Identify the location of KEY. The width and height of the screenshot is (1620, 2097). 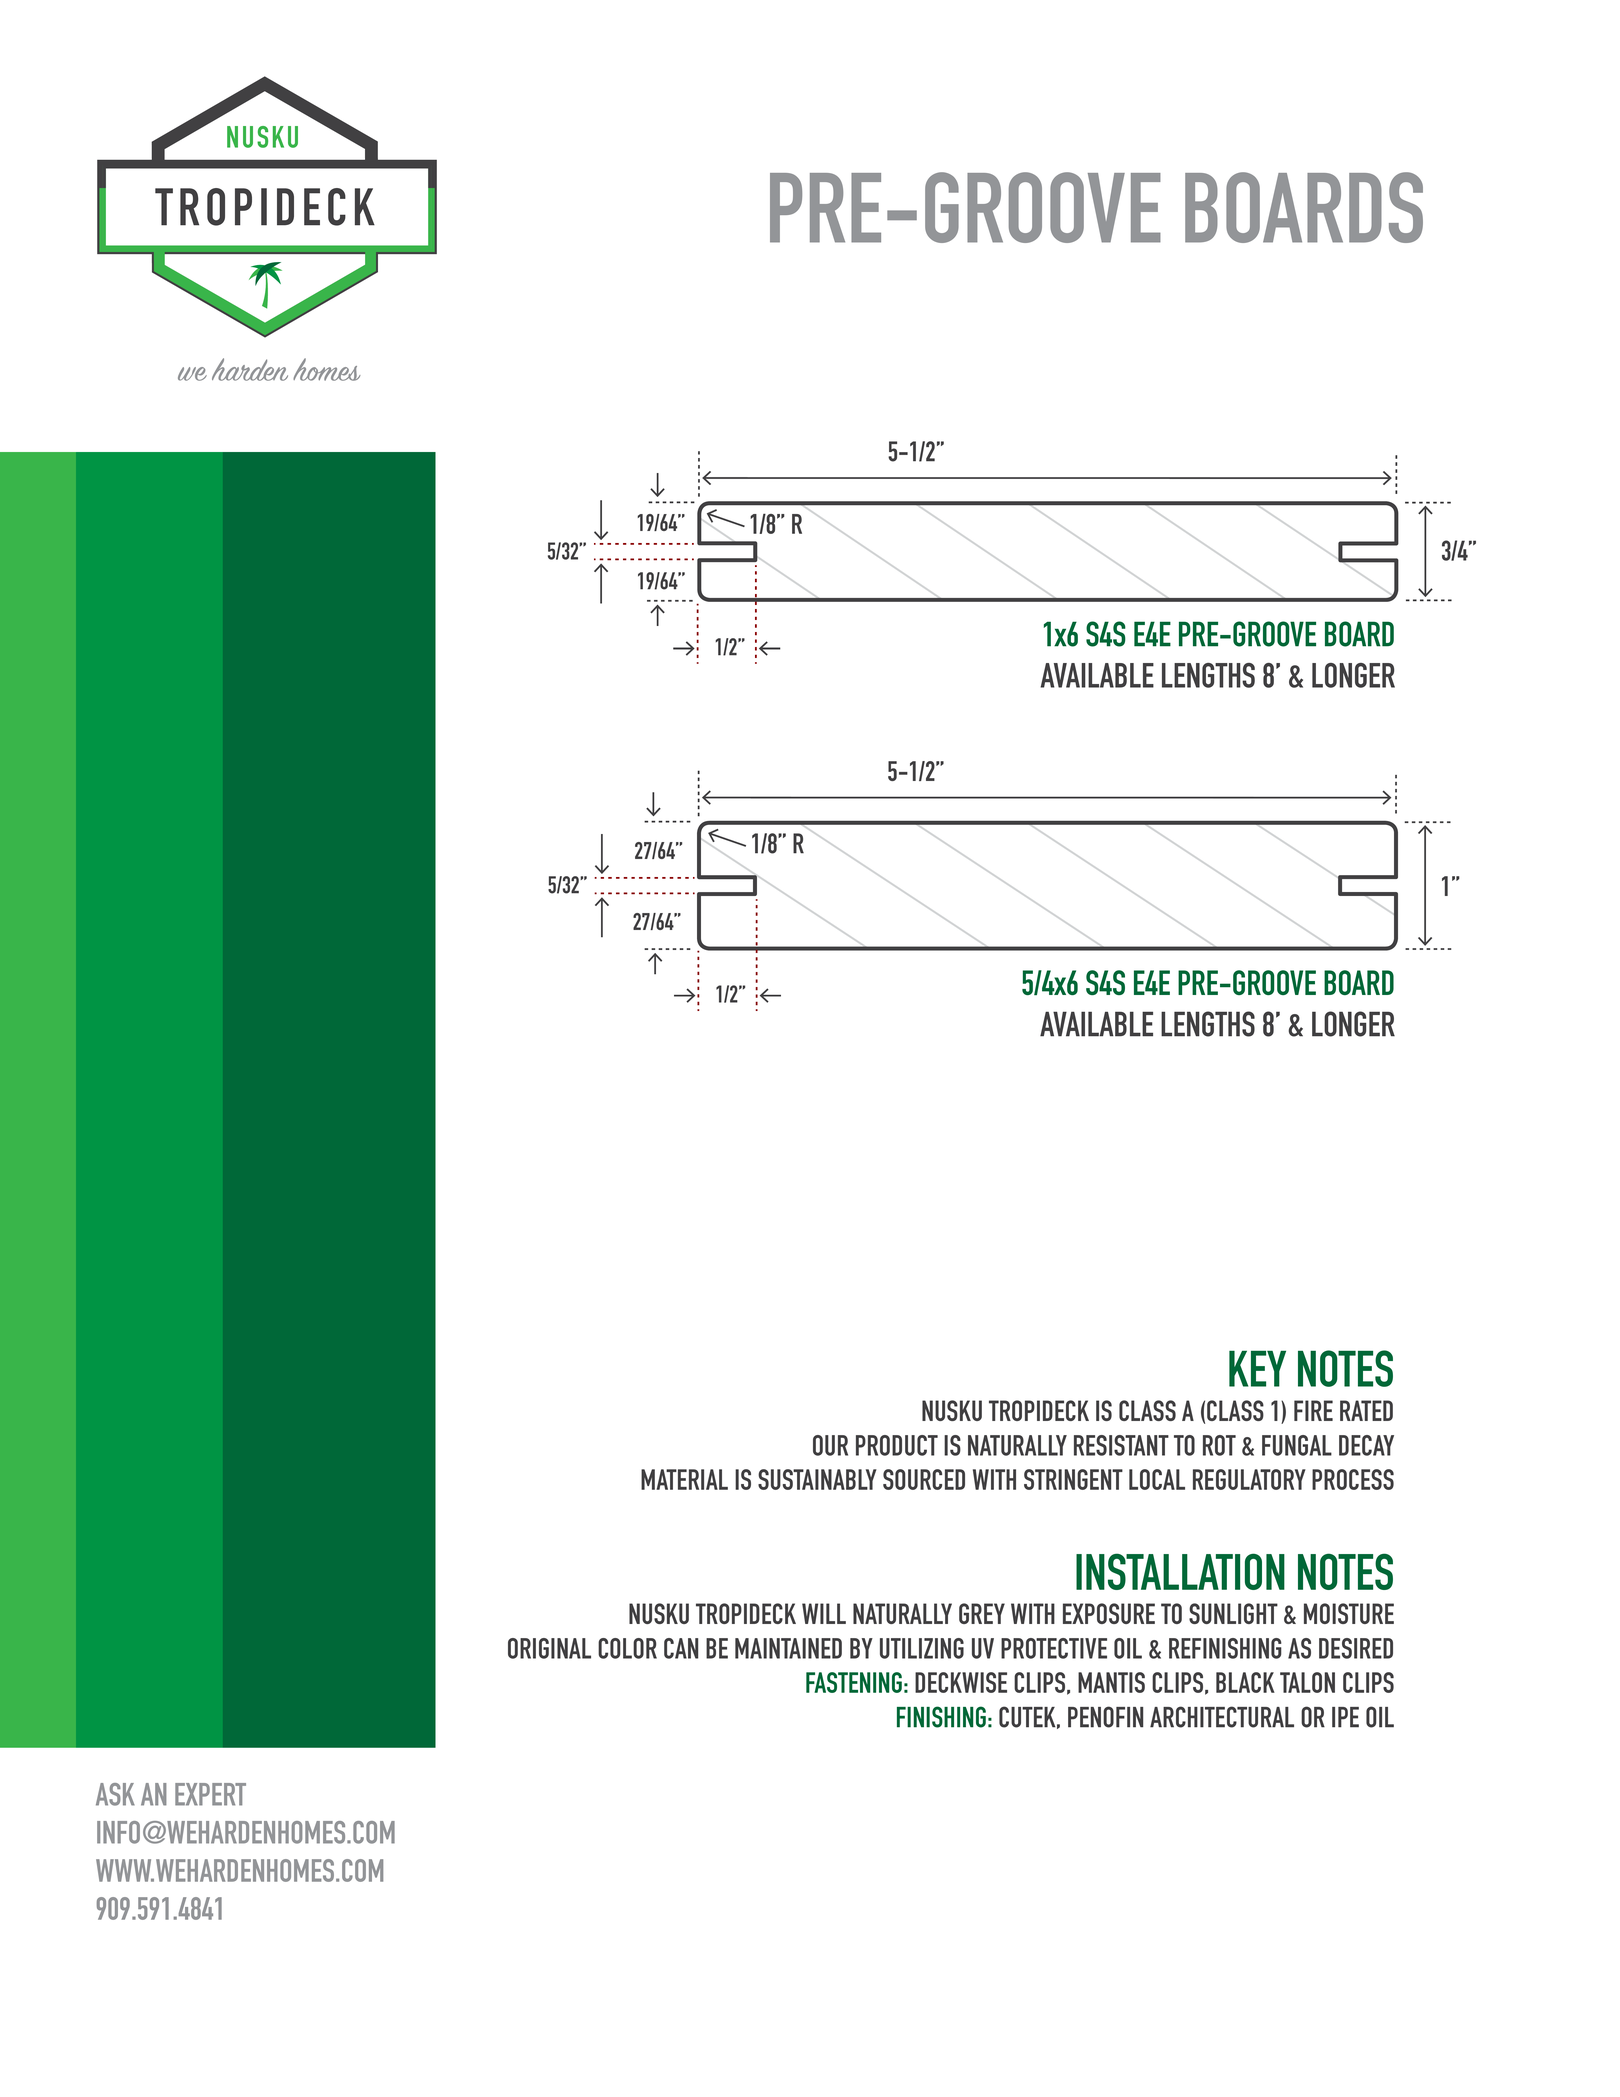
(1257, 1368).
